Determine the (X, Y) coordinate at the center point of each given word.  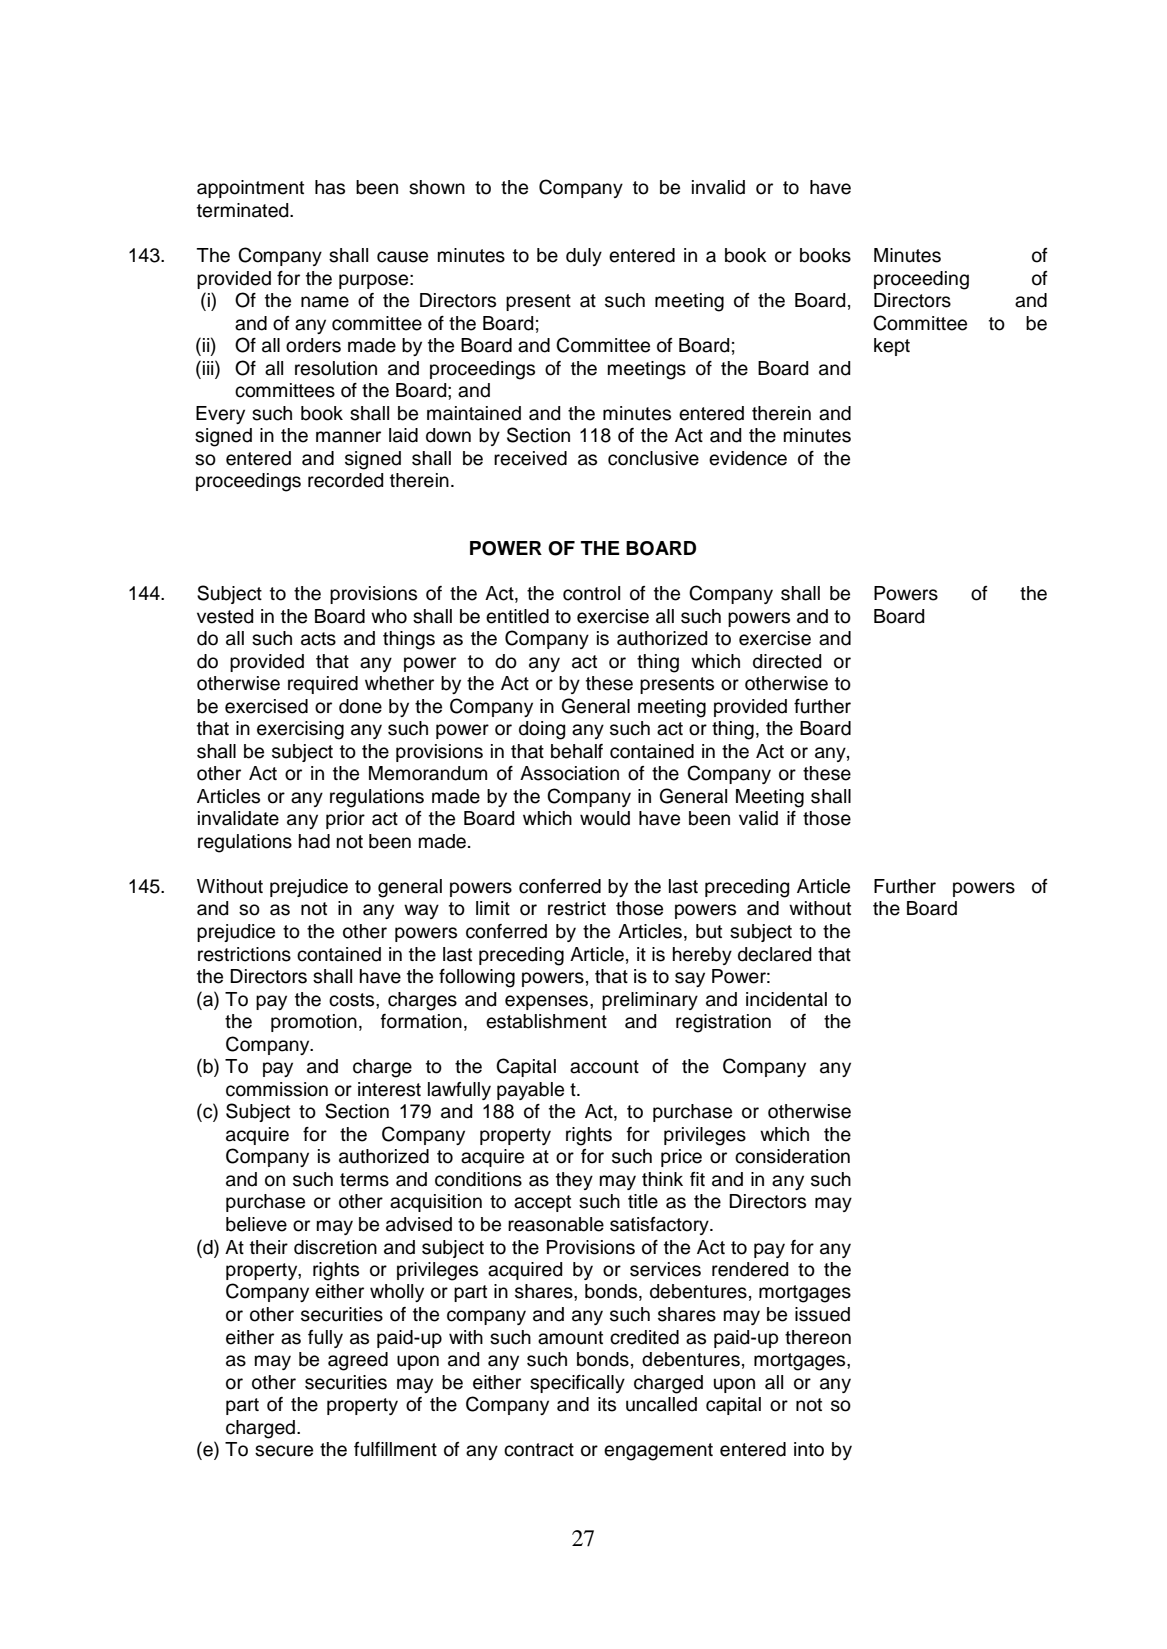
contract (539, 1450)
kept (892, 347)
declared (774, 954)
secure (284, 1451)
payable (530, 1091)
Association (569, 773)
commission (277, 1089)
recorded (345, 480)
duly (584, 257)
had (314, 841)
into (809, 1449)
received (530, 458)
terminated (244, 210)
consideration (792, 1156)
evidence (748, 458)
